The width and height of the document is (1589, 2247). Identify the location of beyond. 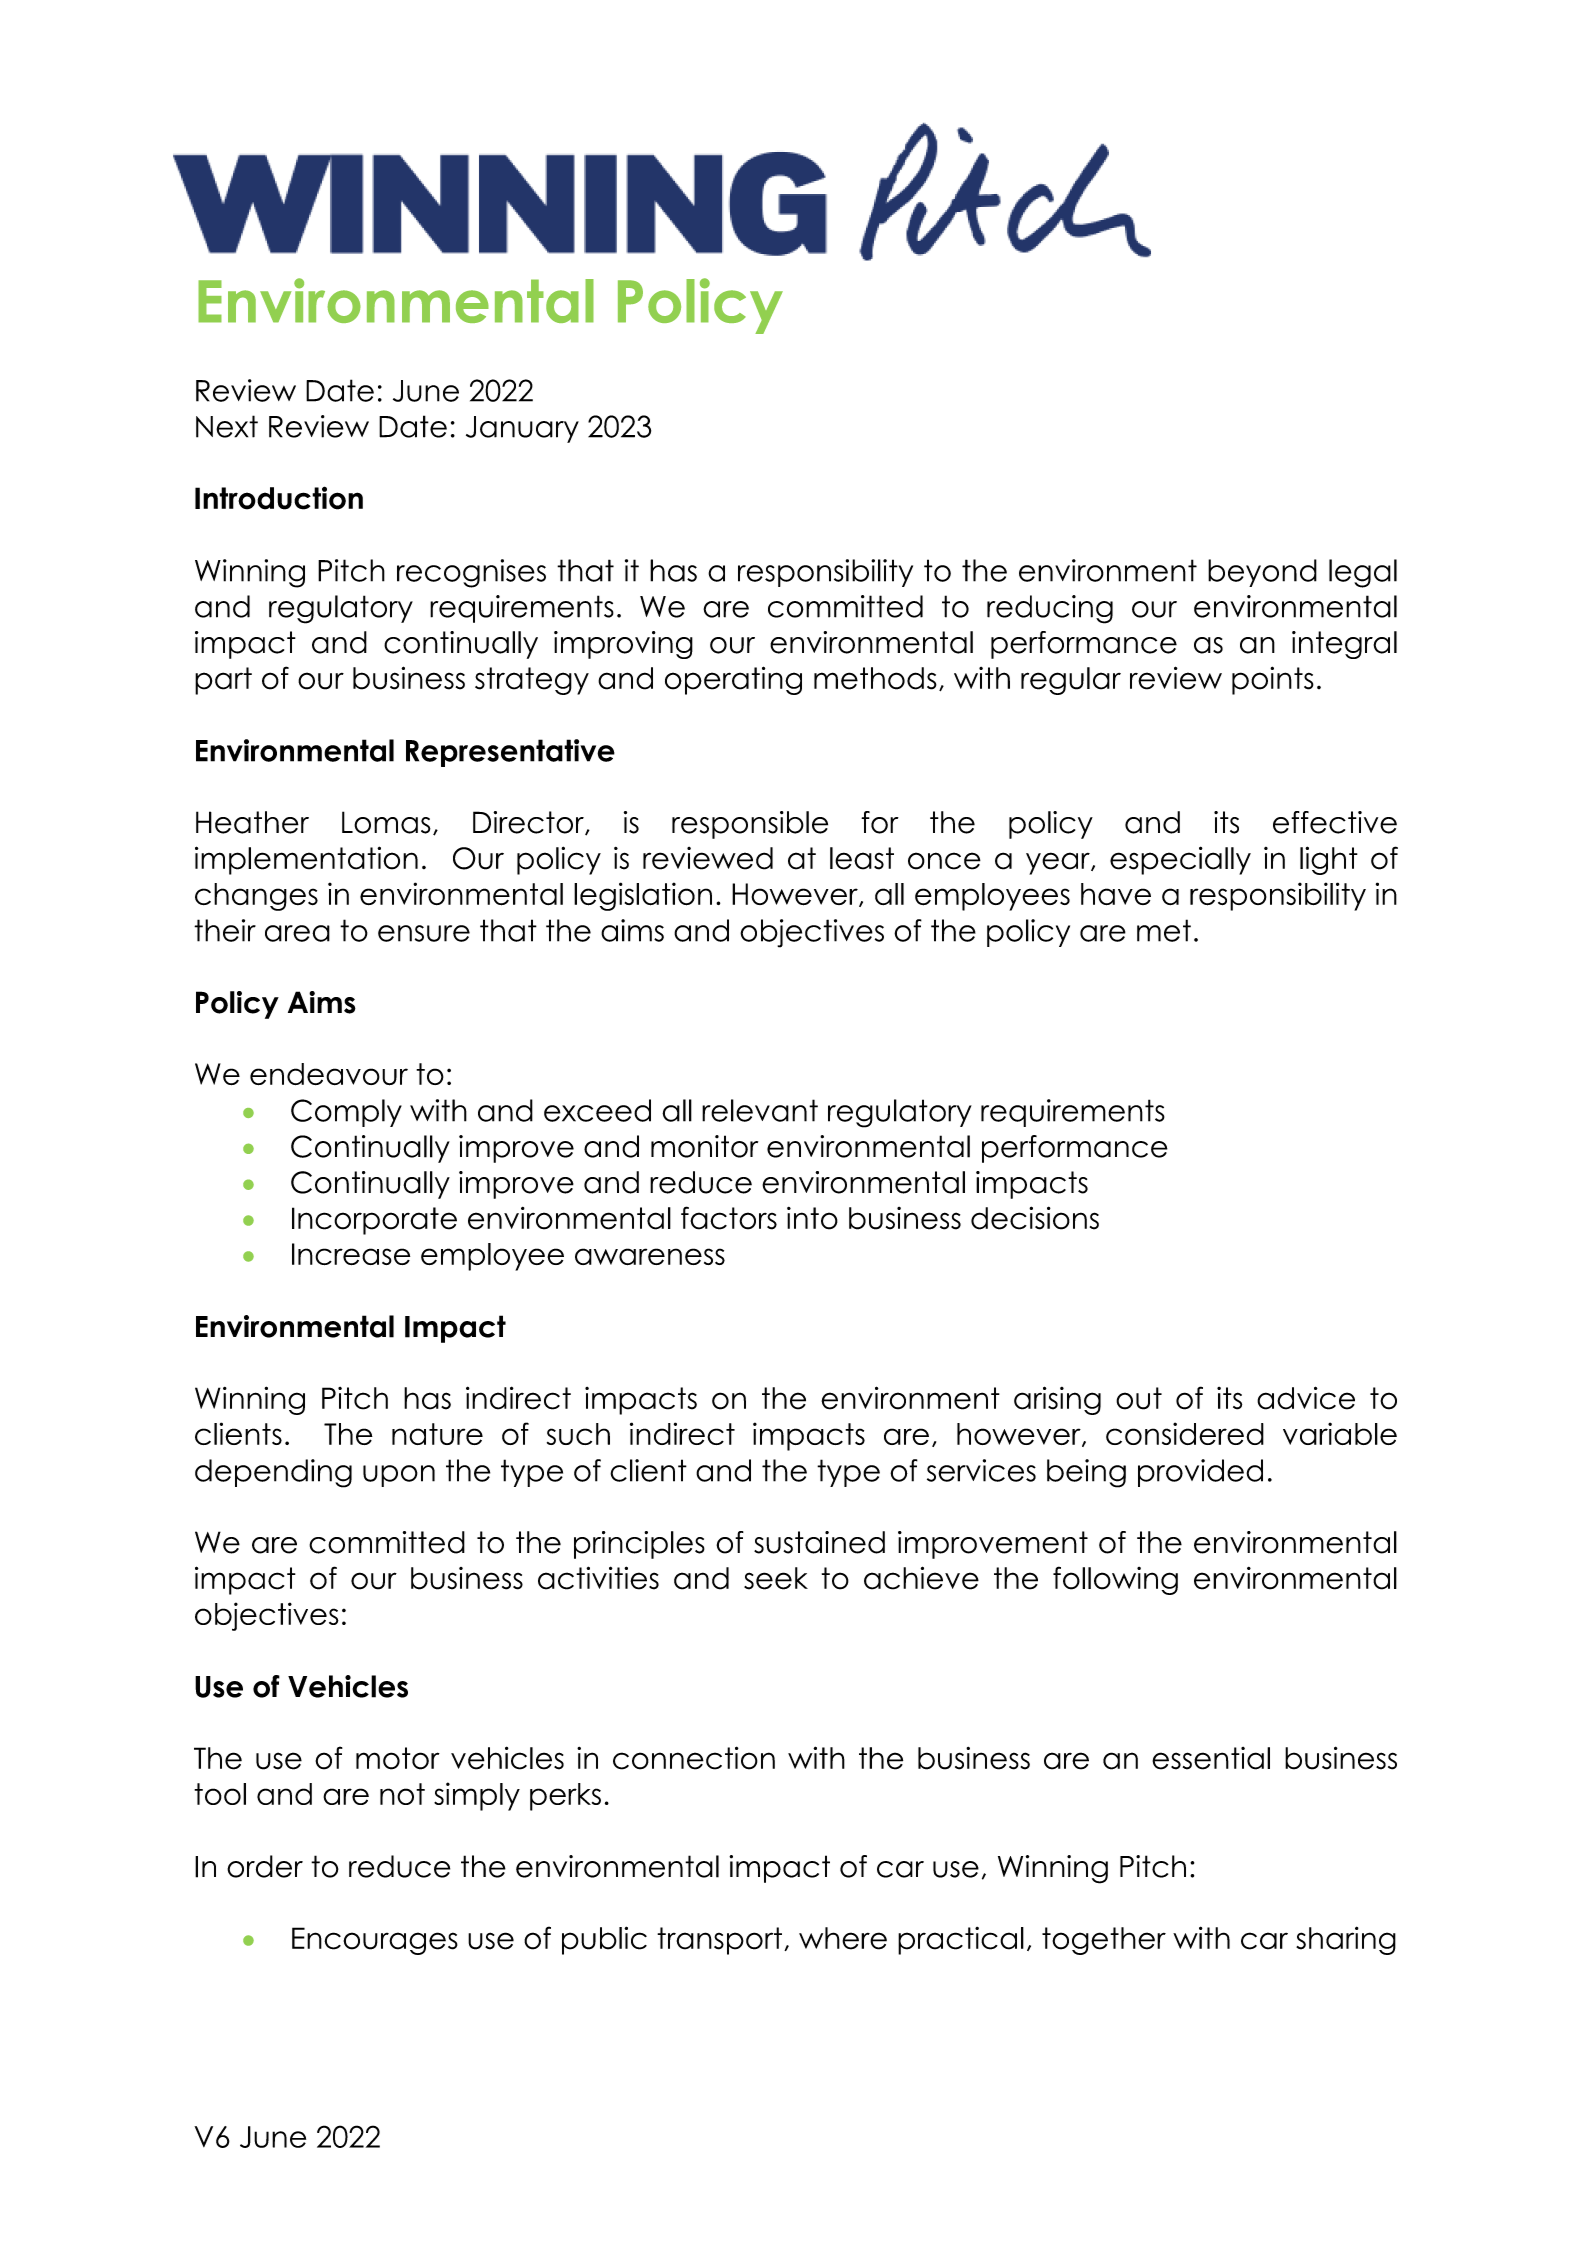
(1262, 573).
